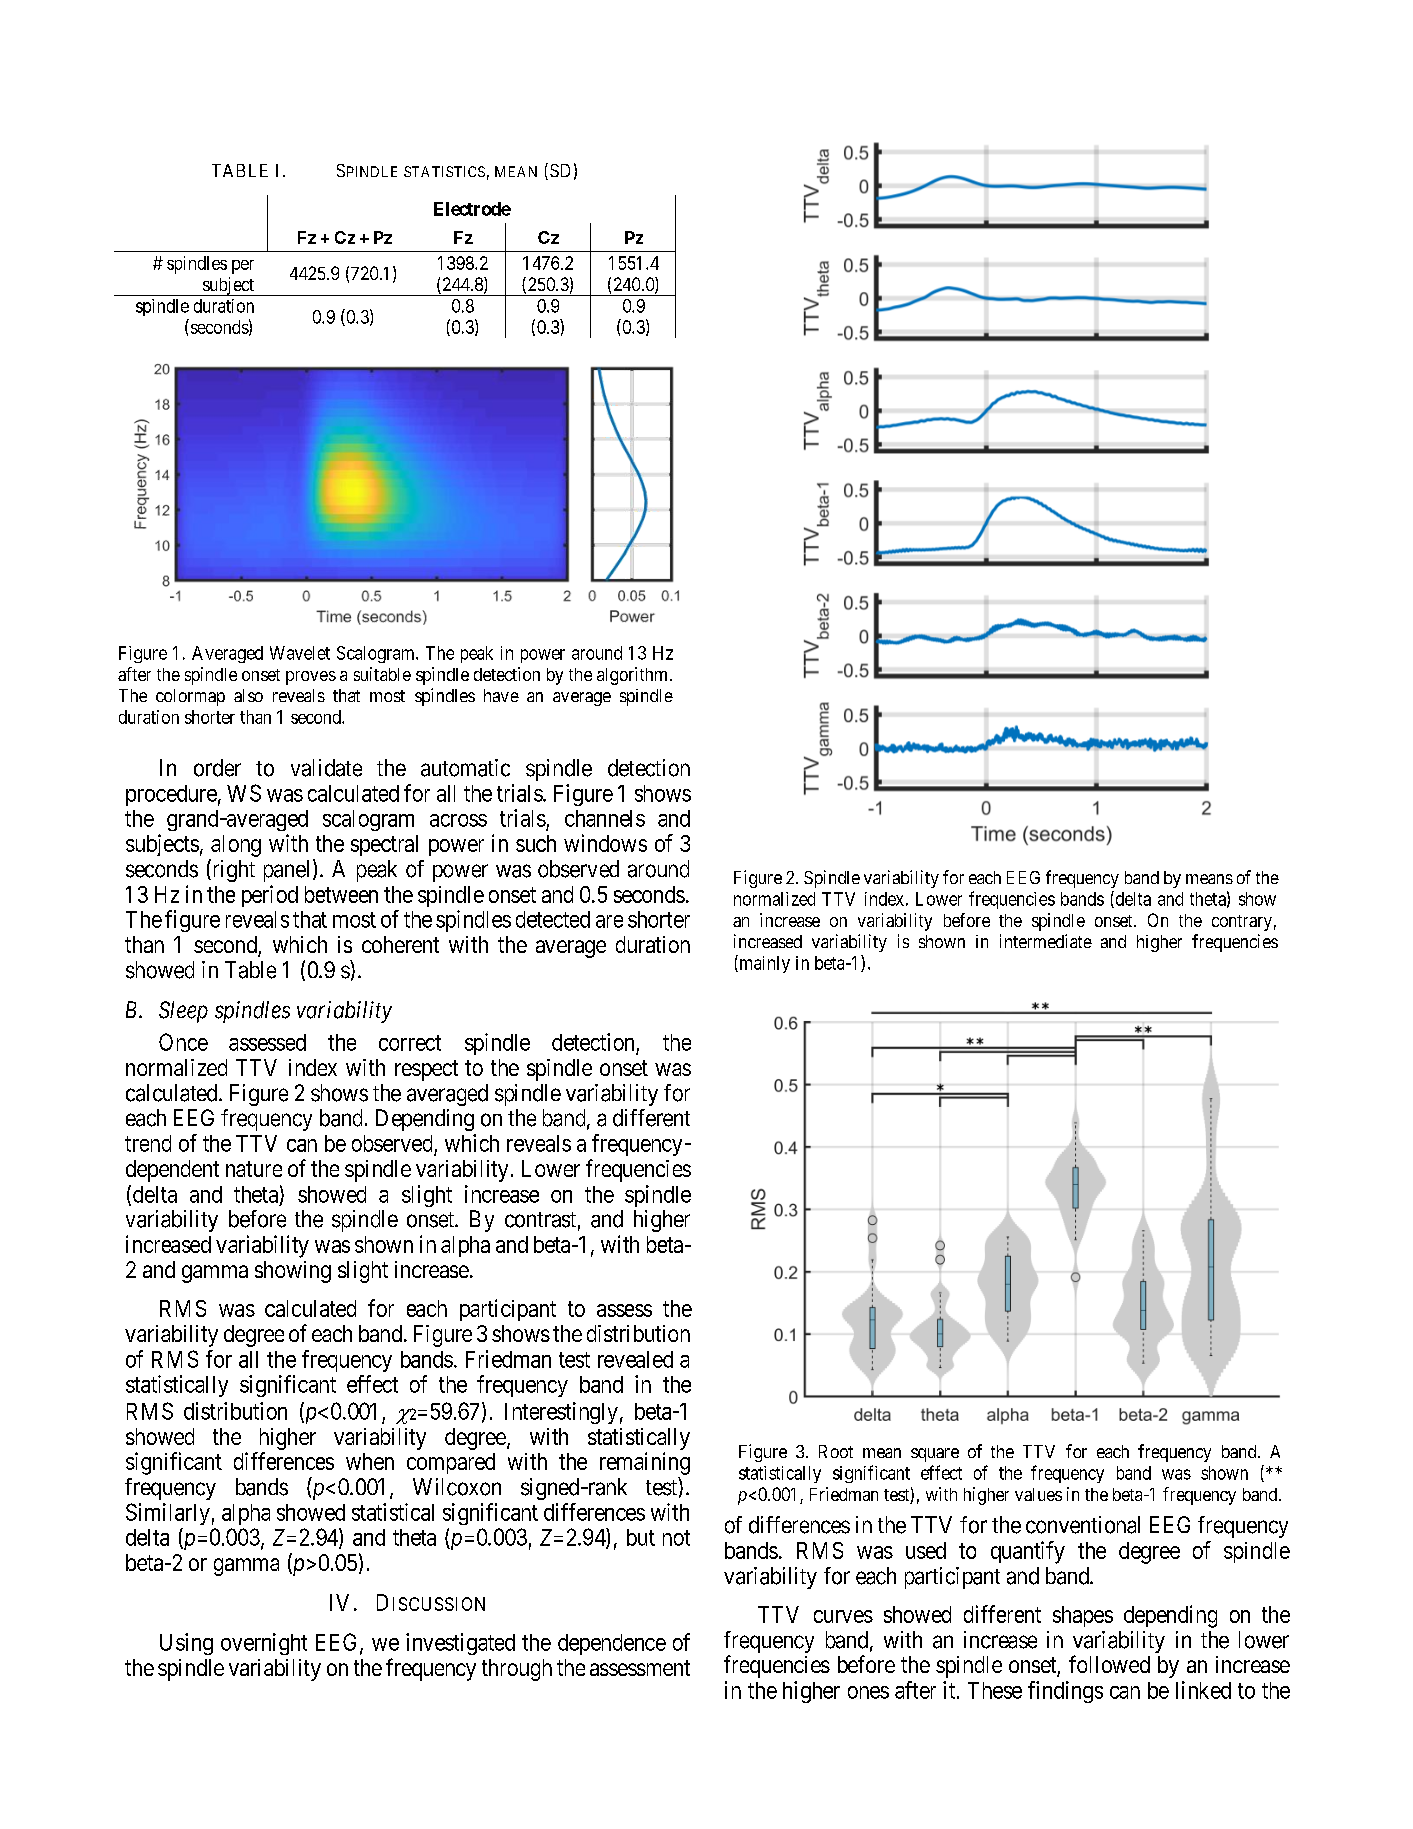  I want to click on overnight, so click(264, 1644).
